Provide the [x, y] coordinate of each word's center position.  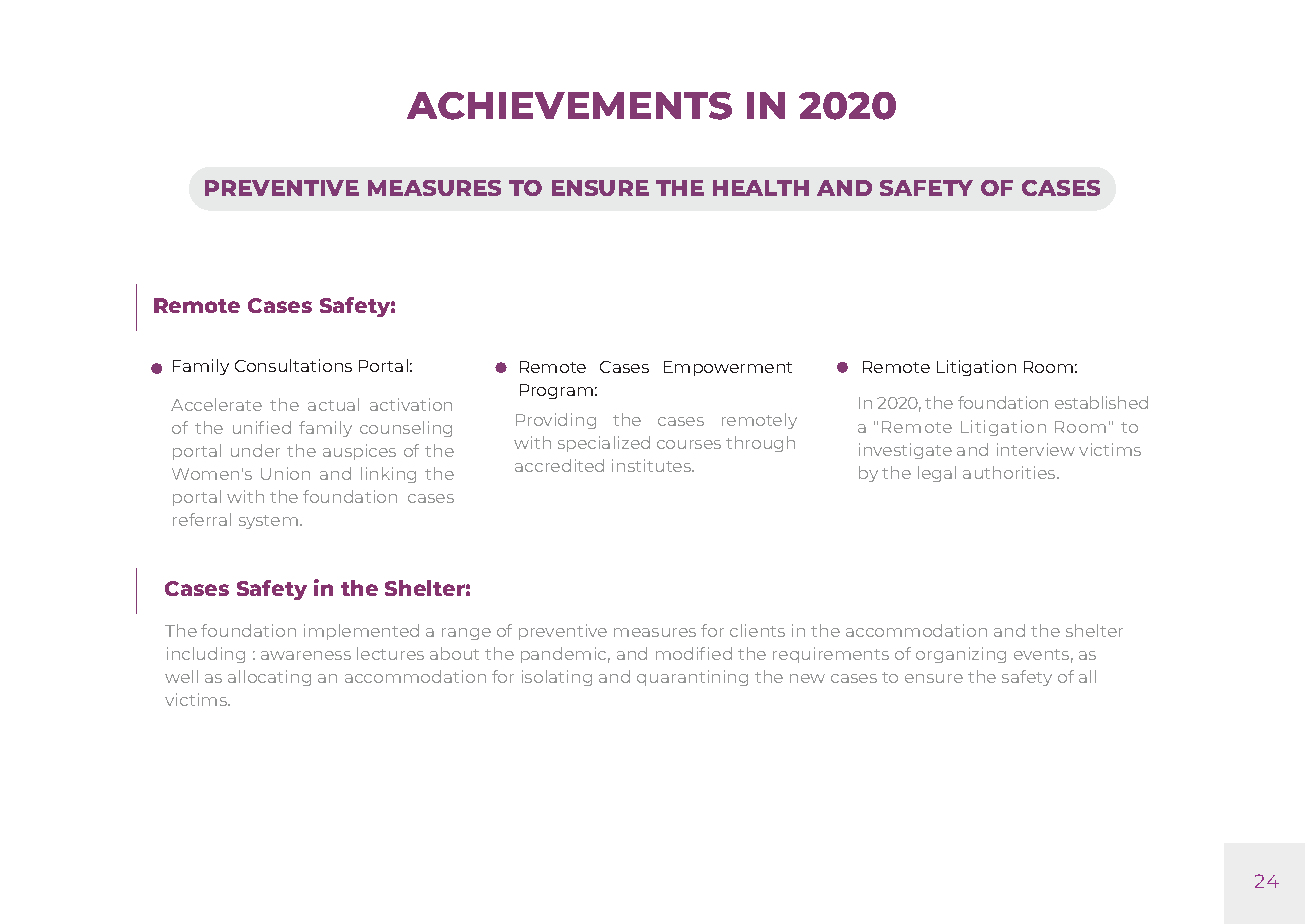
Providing [556, 421]
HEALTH [761, 188]
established [1101, 402]
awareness [306, 655]
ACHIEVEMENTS [569, 106]
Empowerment [728, 368]
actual [333, 404]
